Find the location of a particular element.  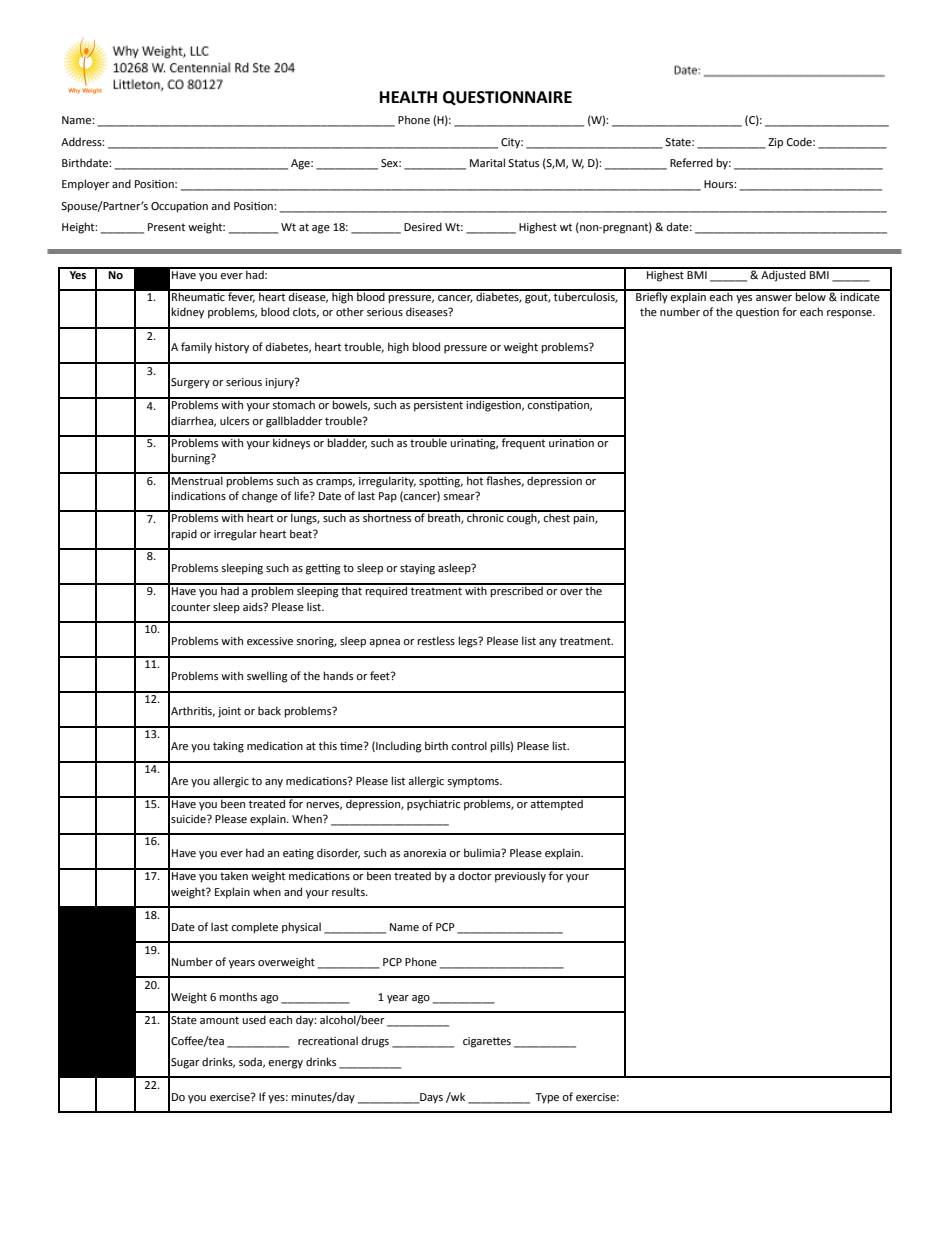

rapid is located at coordinates (184, 535).
